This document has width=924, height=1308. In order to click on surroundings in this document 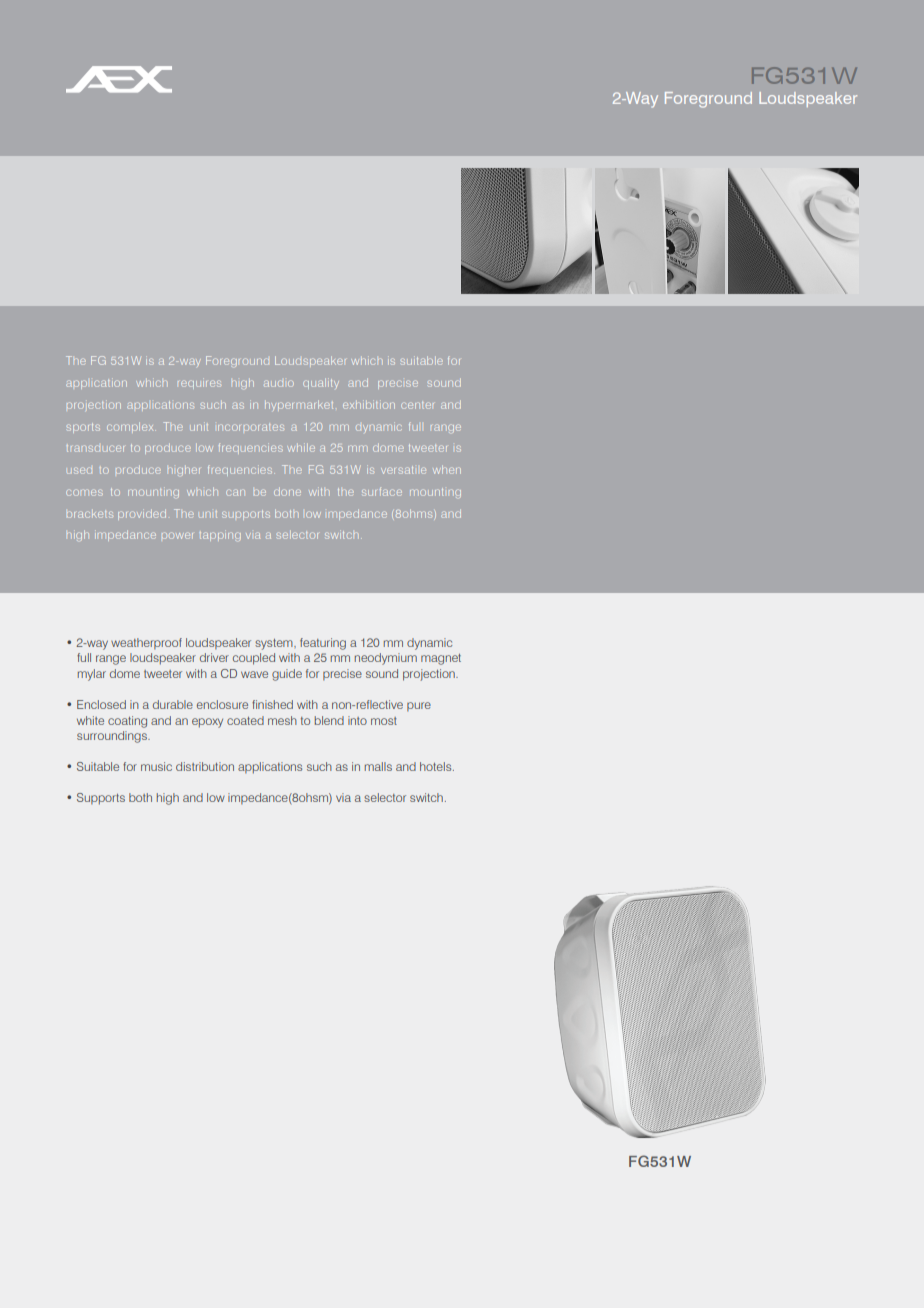, I will do `click(113, 737)`.
